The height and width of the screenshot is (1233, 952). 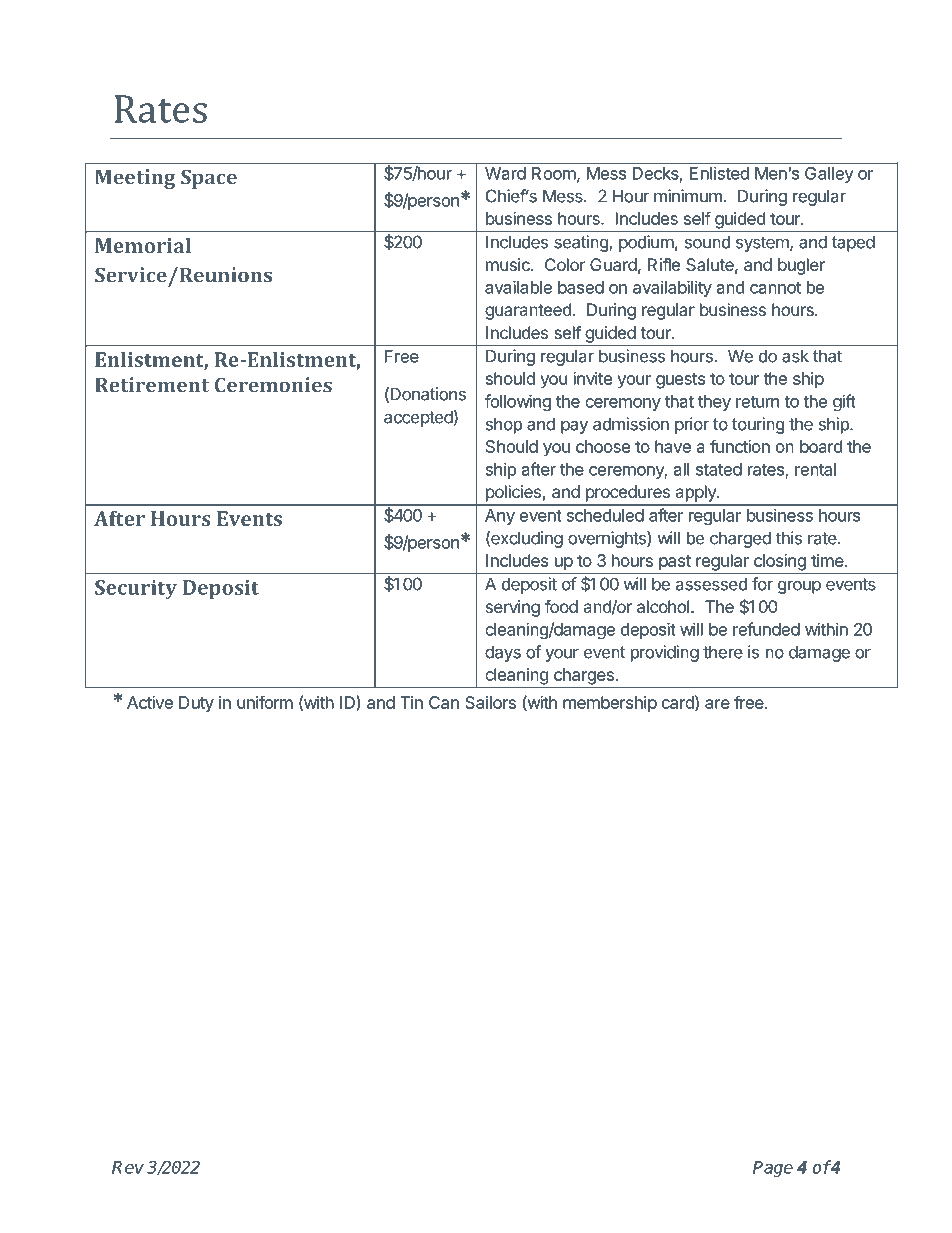 What do you see at coordinates (128, 1167) in the screenshot?
I see `Rev` at bounding box center [128, 1167].
